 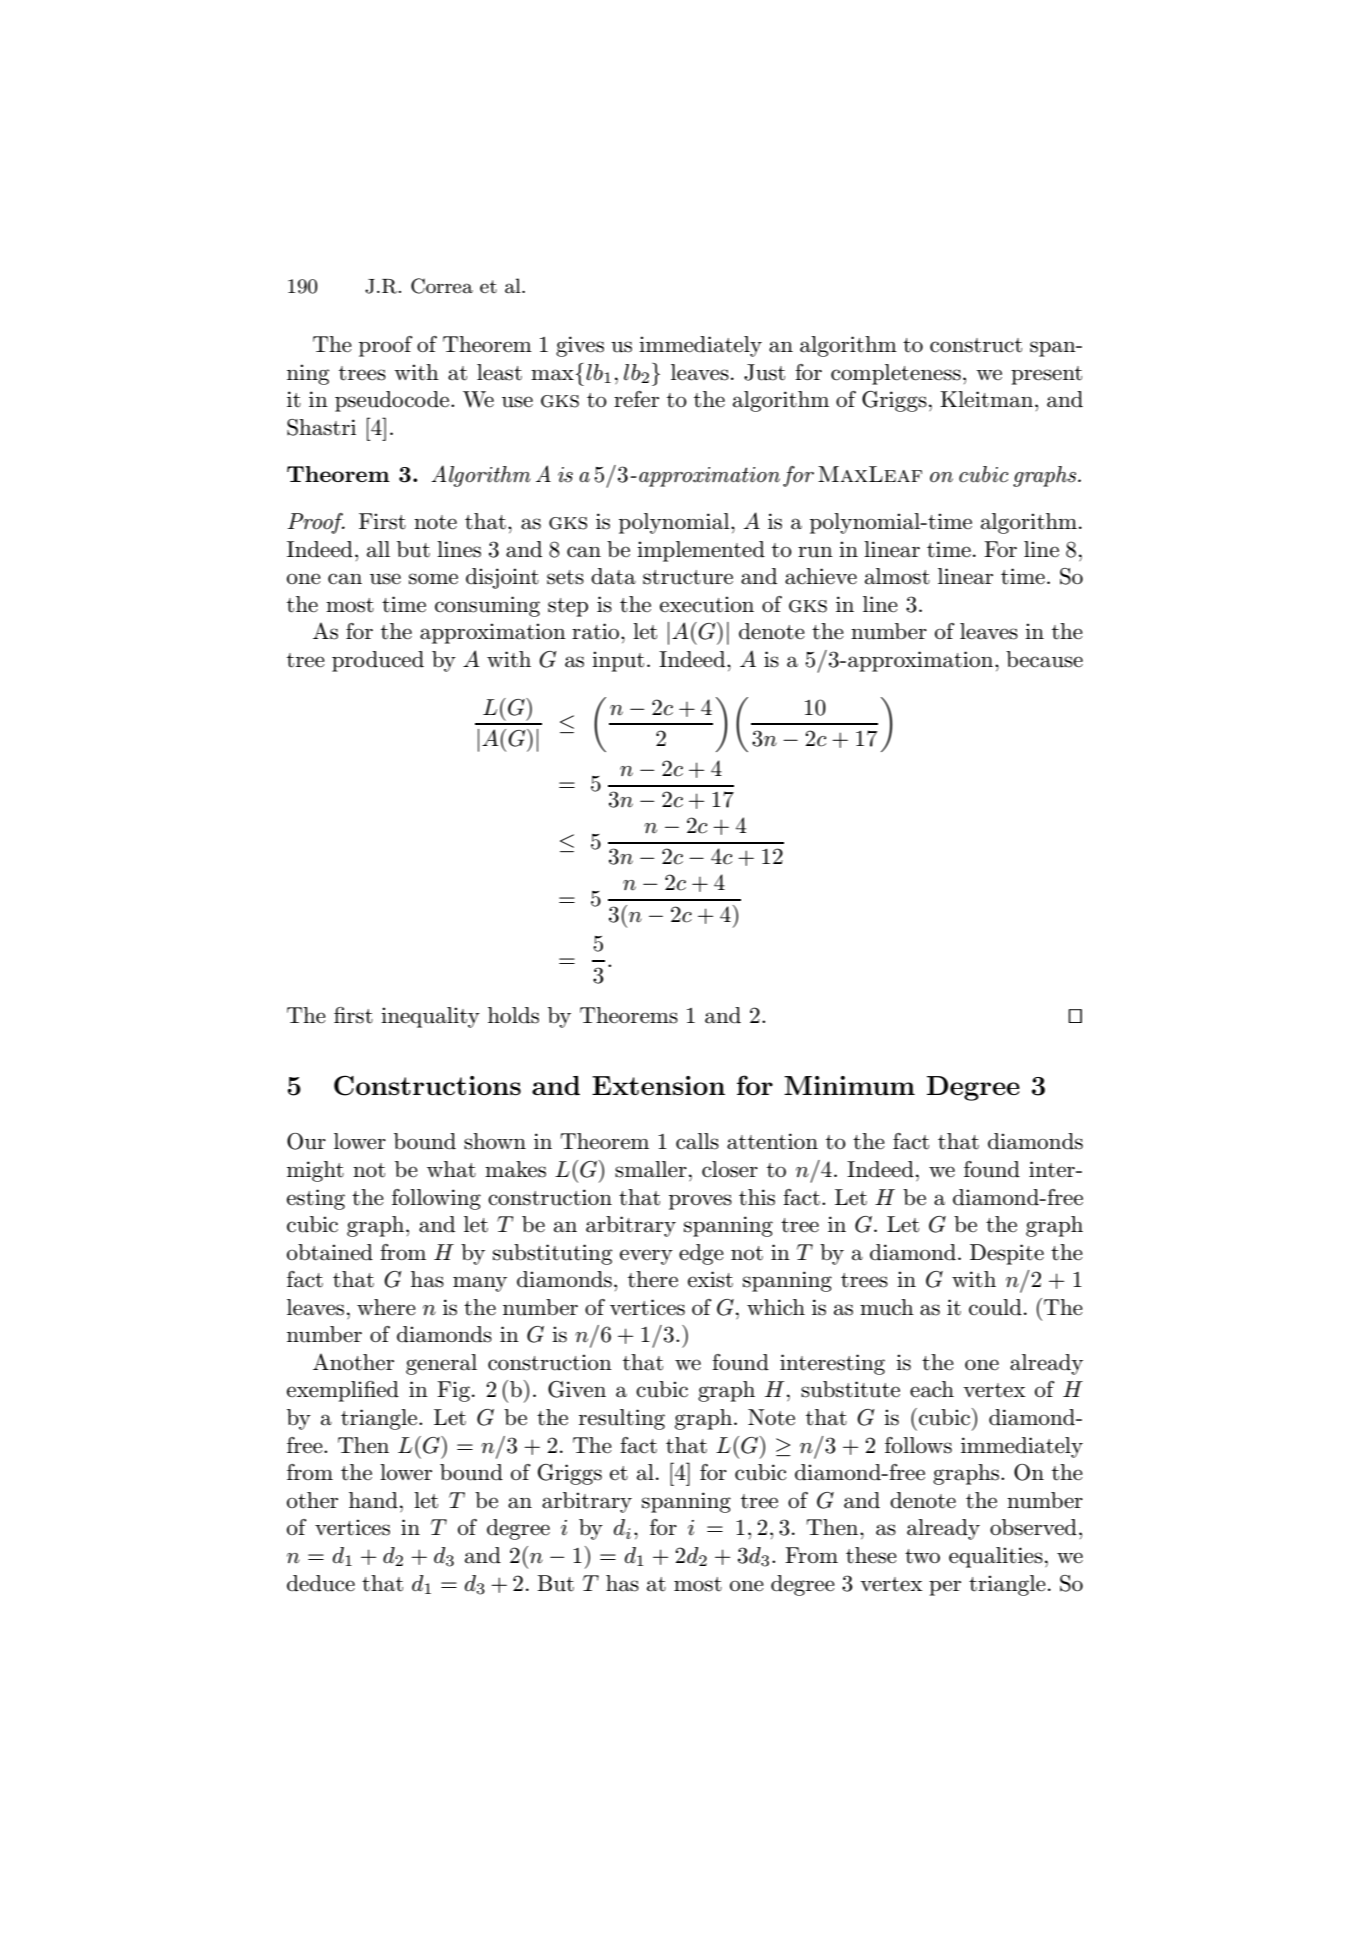 I want to click on inequality, so click(x=430, y=1017).
